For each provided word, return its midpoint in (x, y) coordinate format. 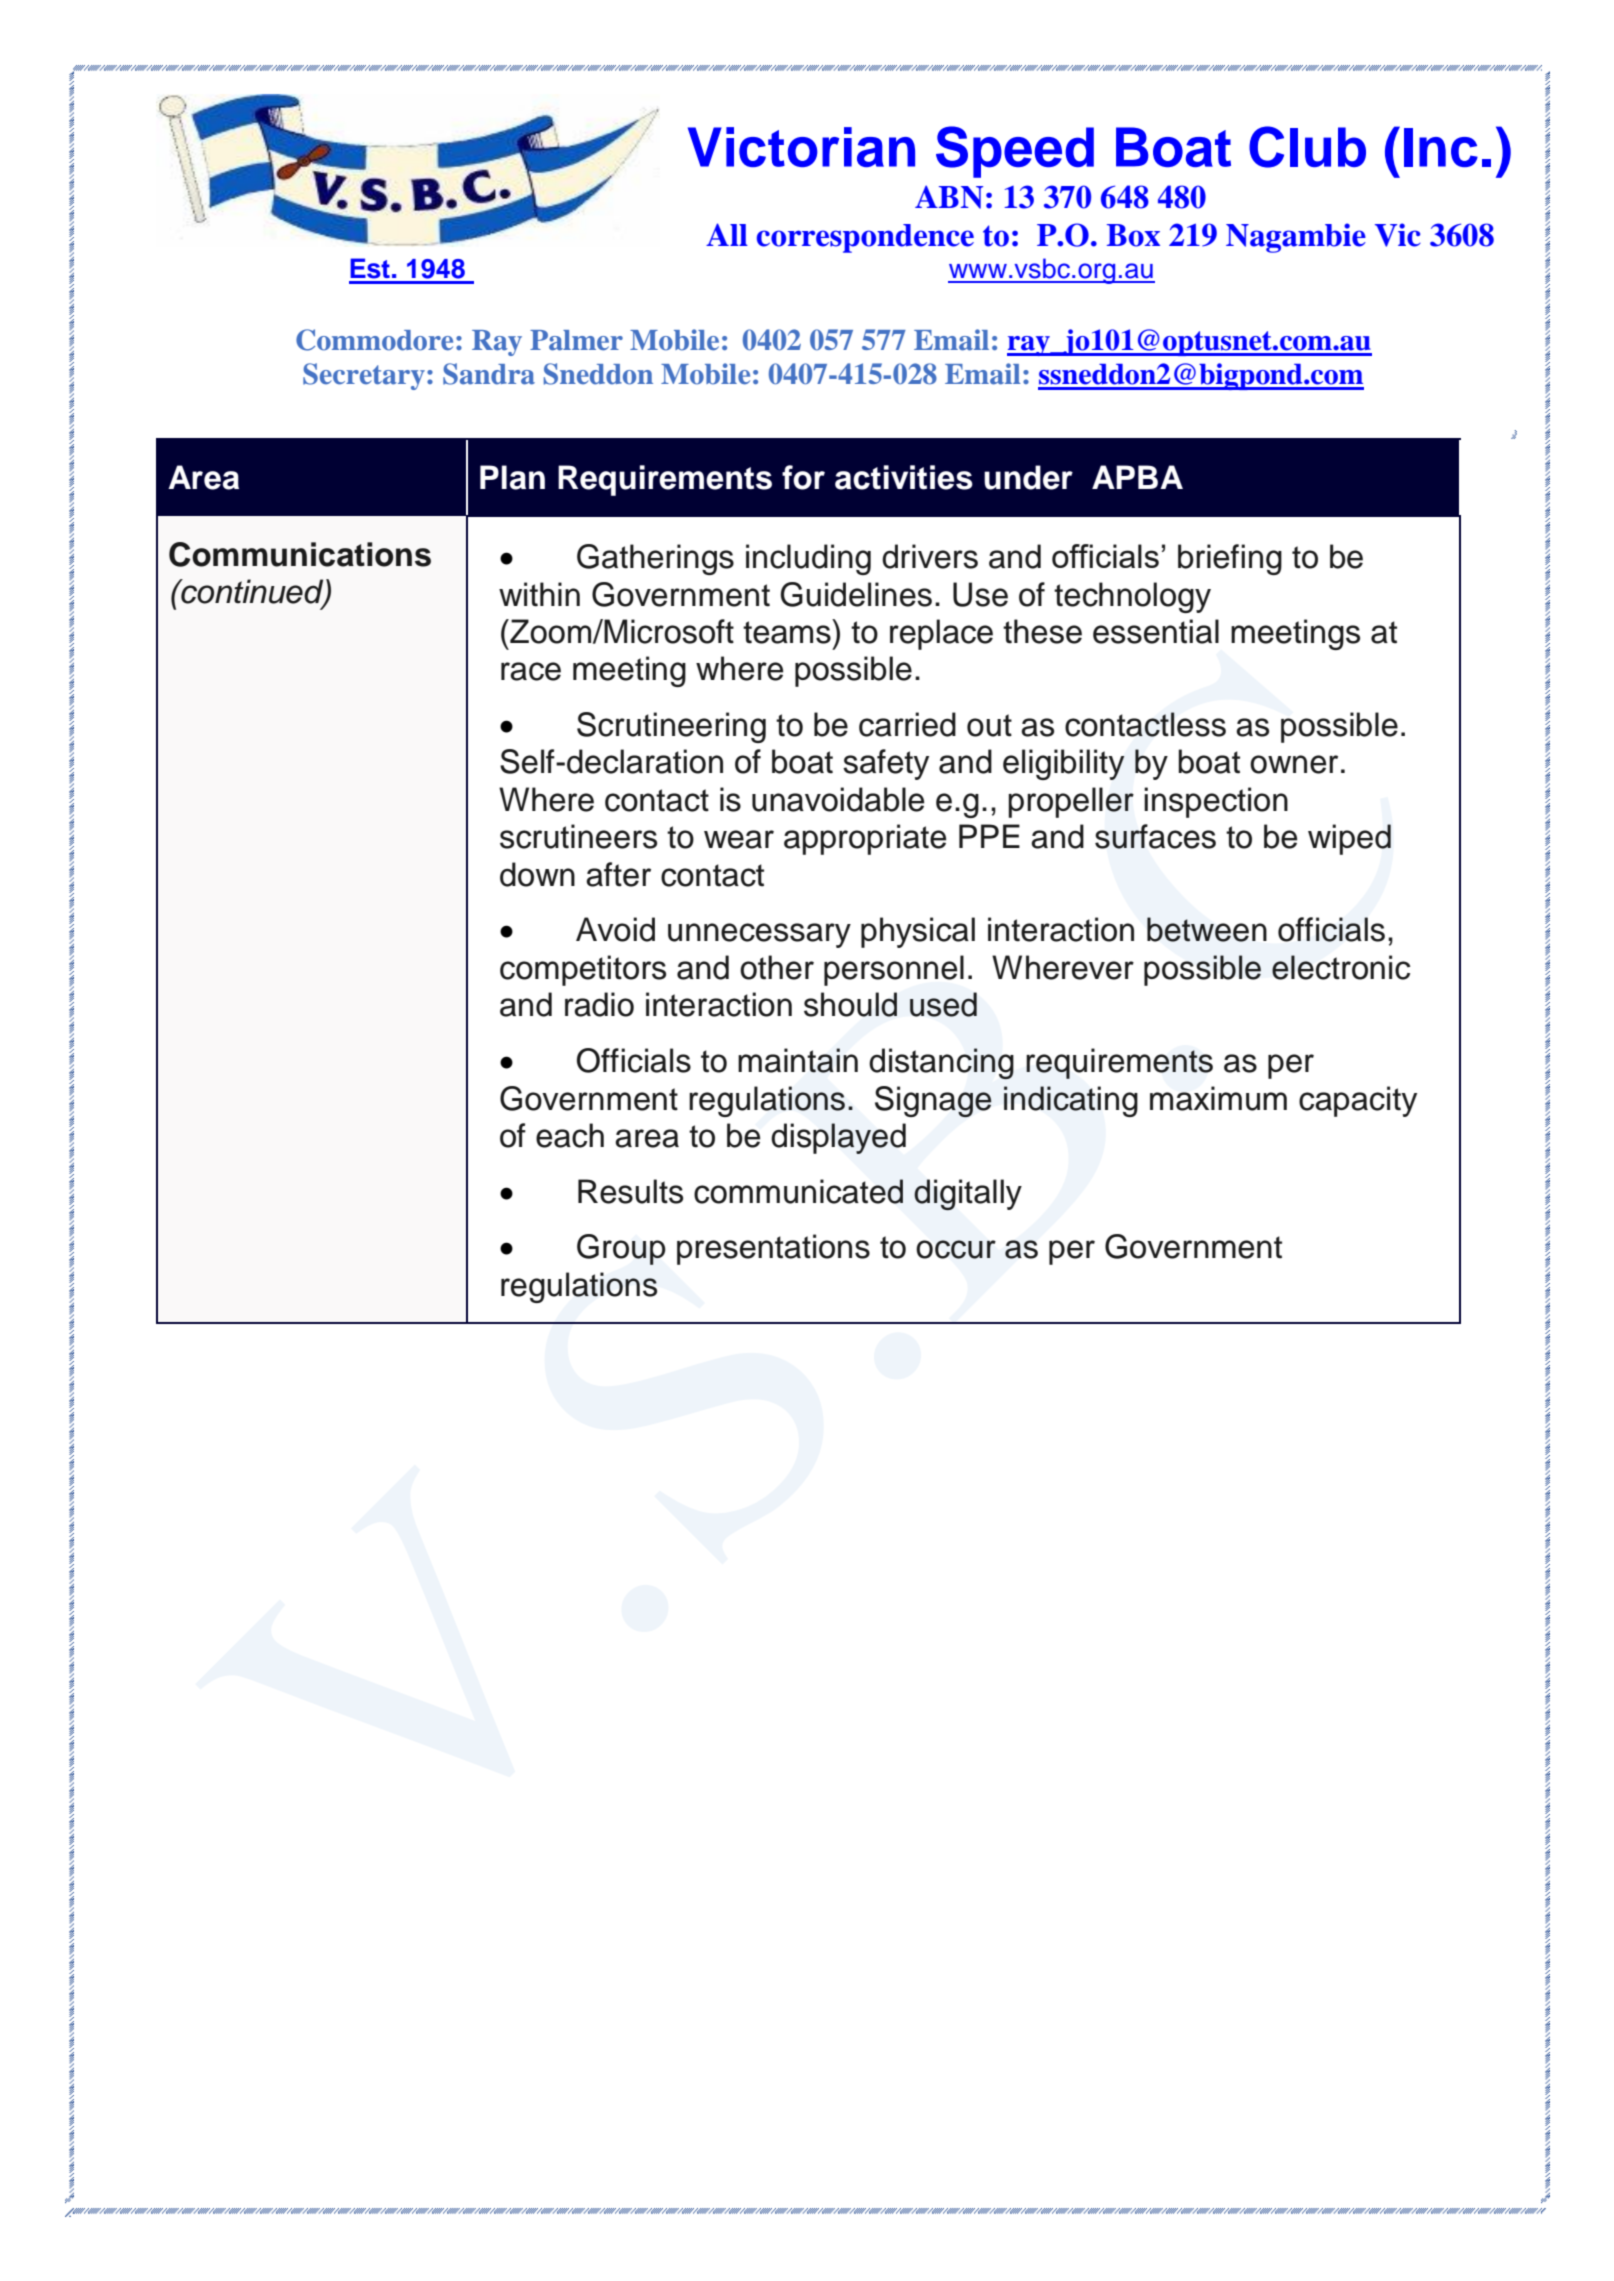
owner (1294, 764)
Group (621, 1249)
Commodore (374, 340)
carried (907, 724)
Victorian (801, 147)
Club (1307, 147)
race (531, 671)
